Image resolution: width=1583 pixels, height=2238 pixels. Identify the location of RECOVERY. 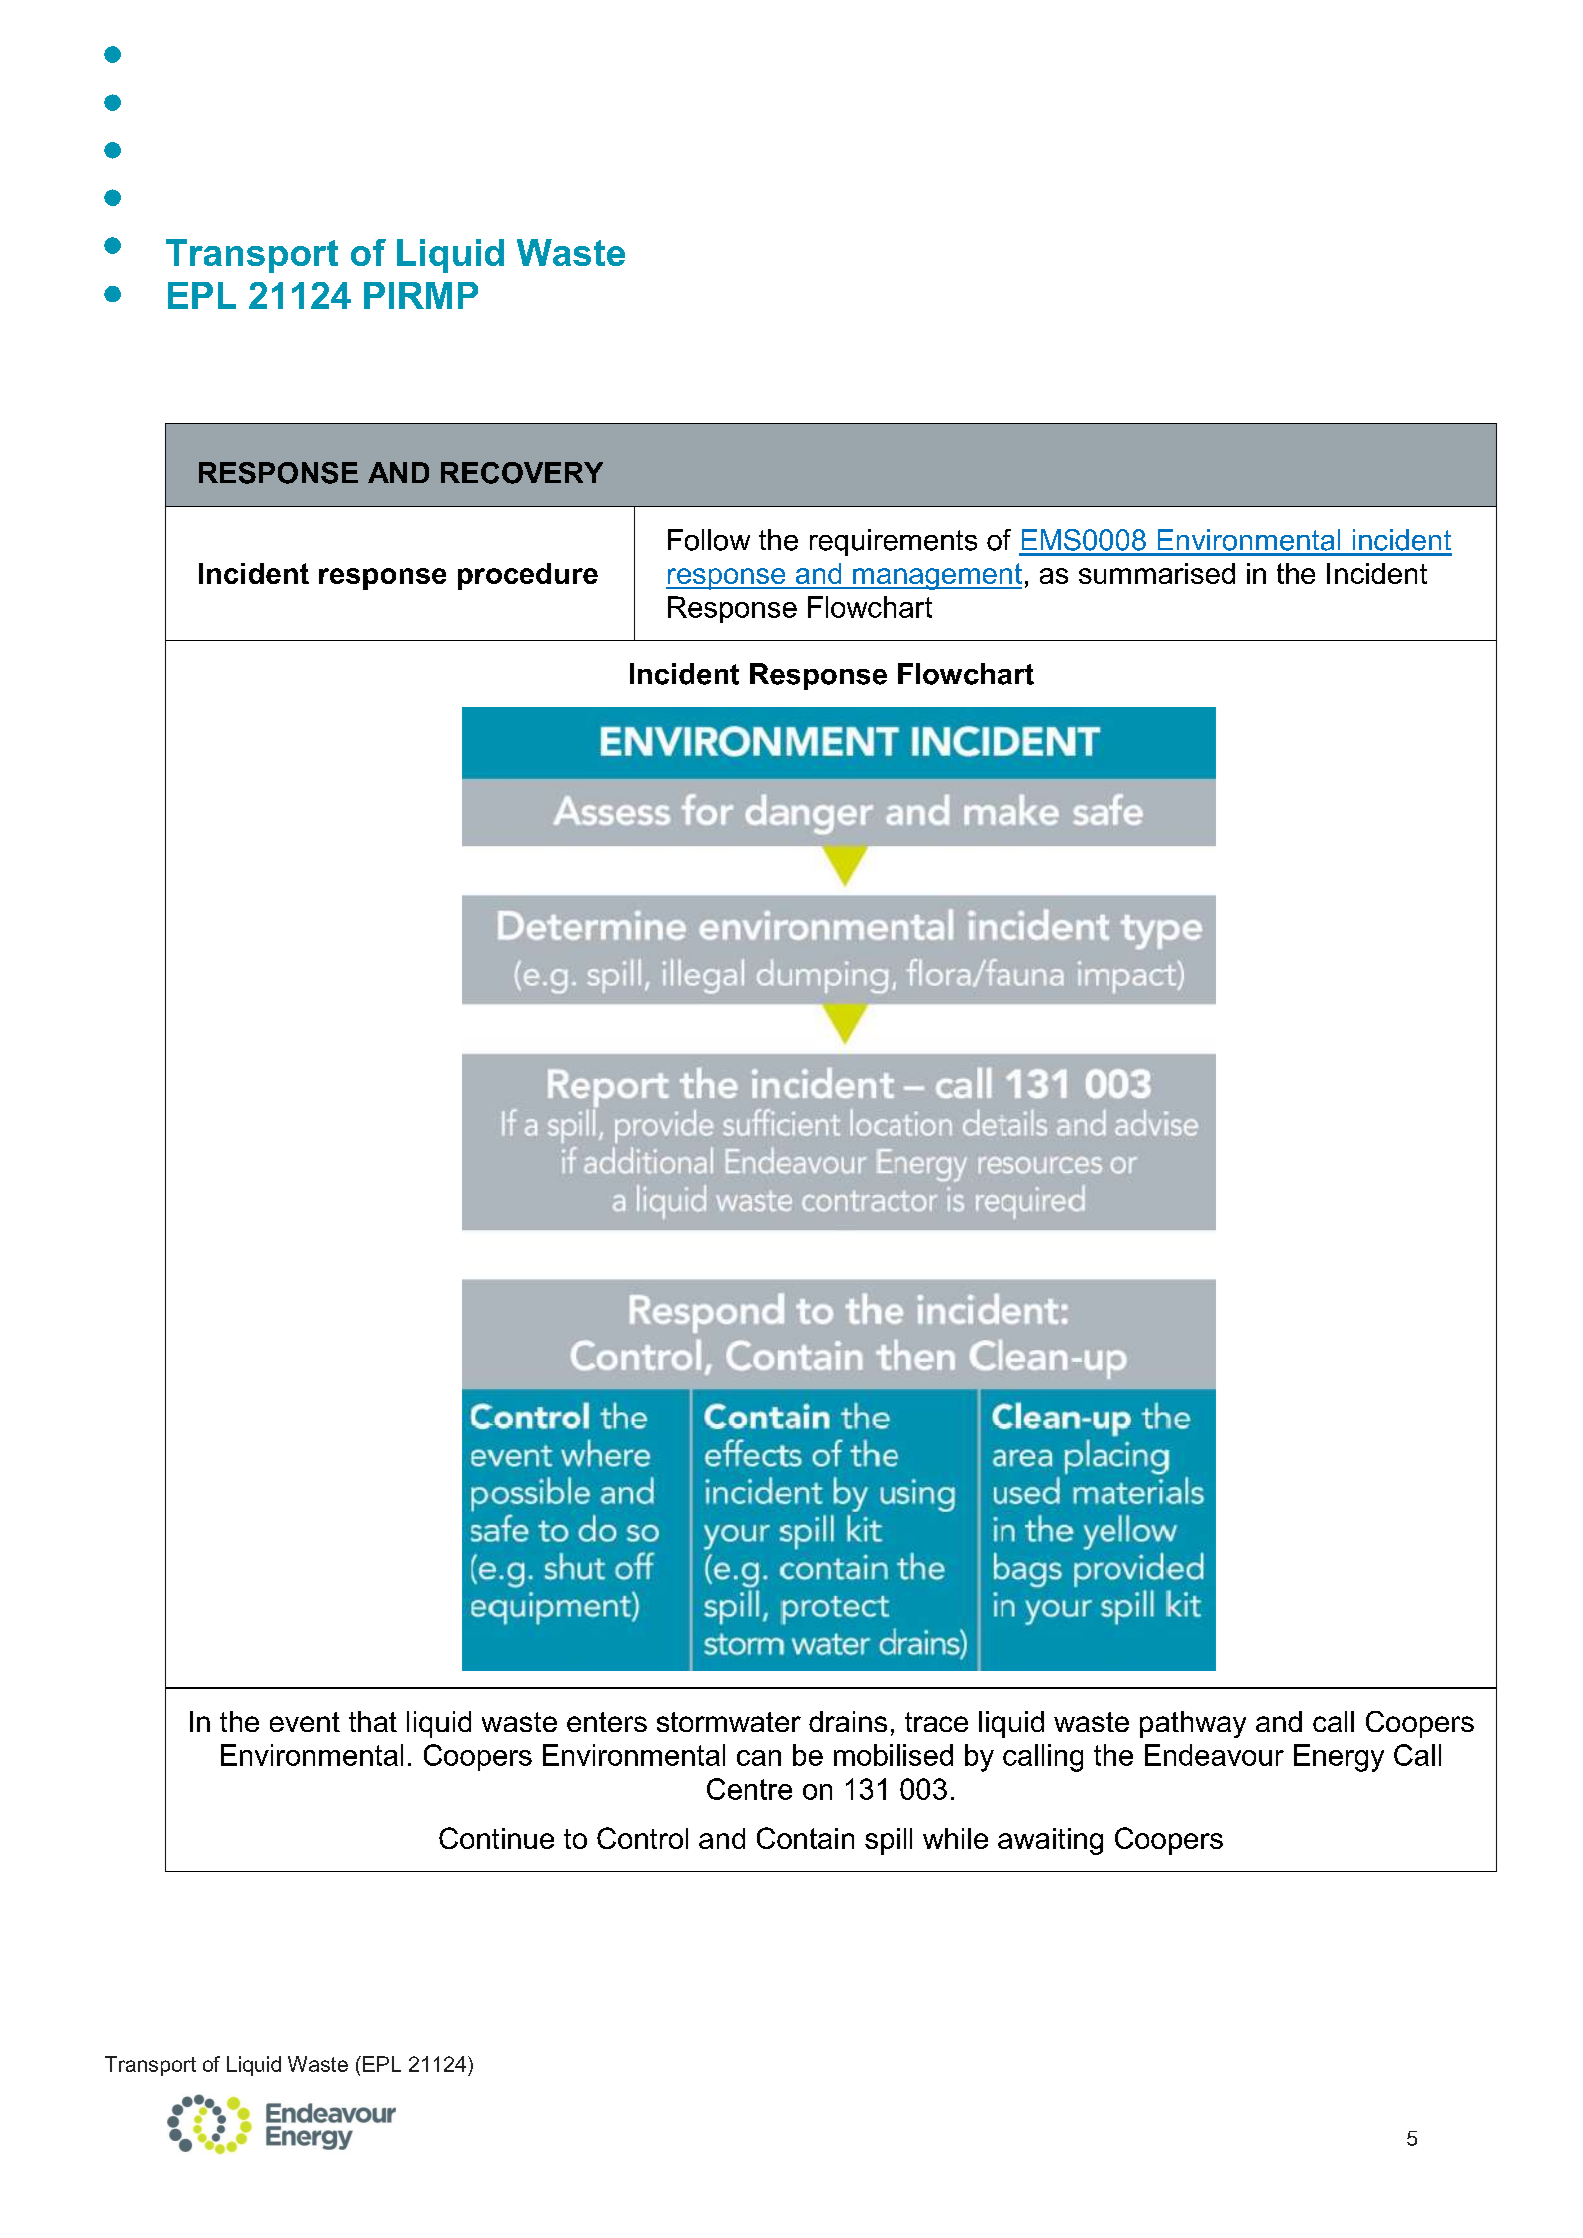
(522, 473).
